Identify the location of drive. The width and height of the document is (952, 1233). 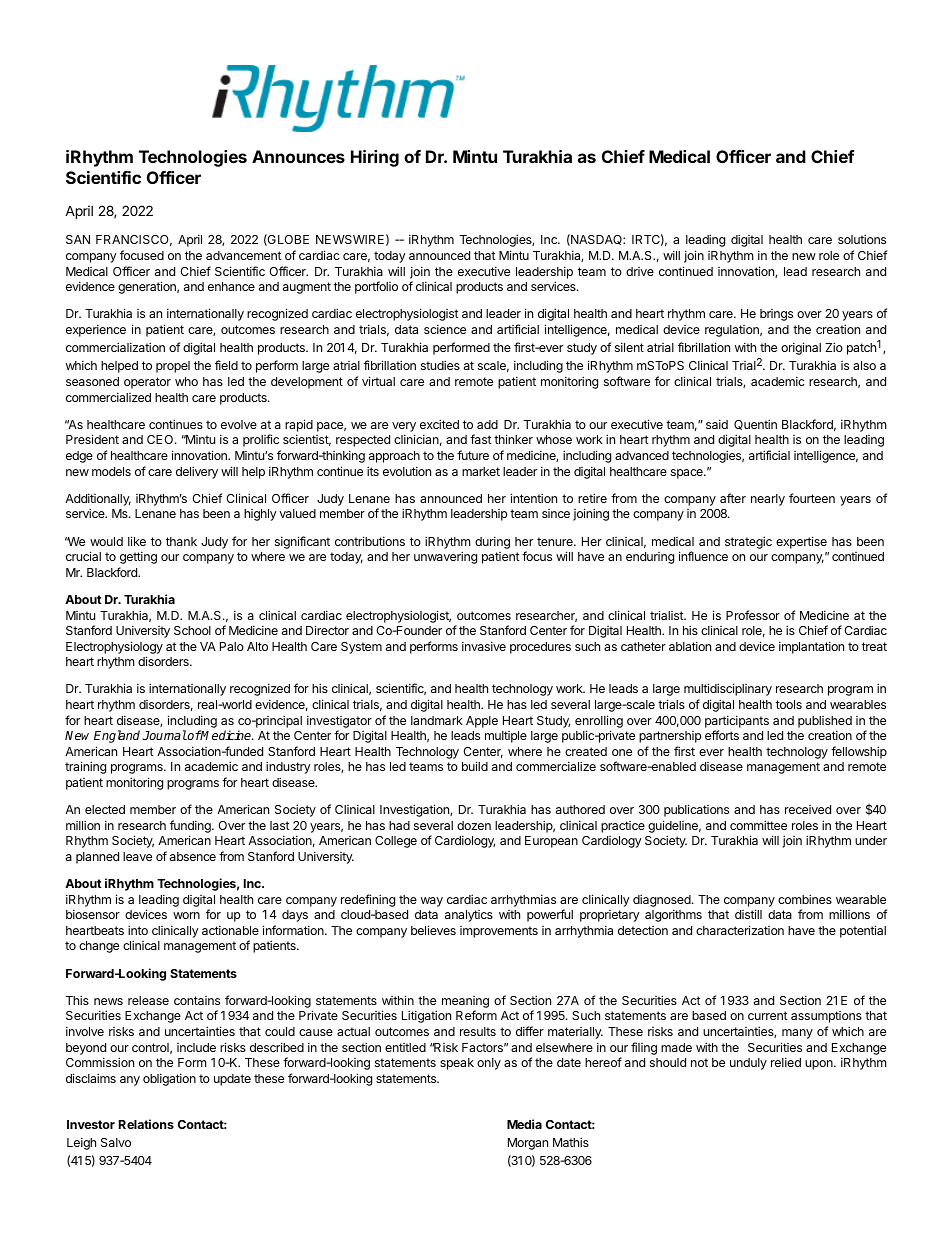
(640, 271).
